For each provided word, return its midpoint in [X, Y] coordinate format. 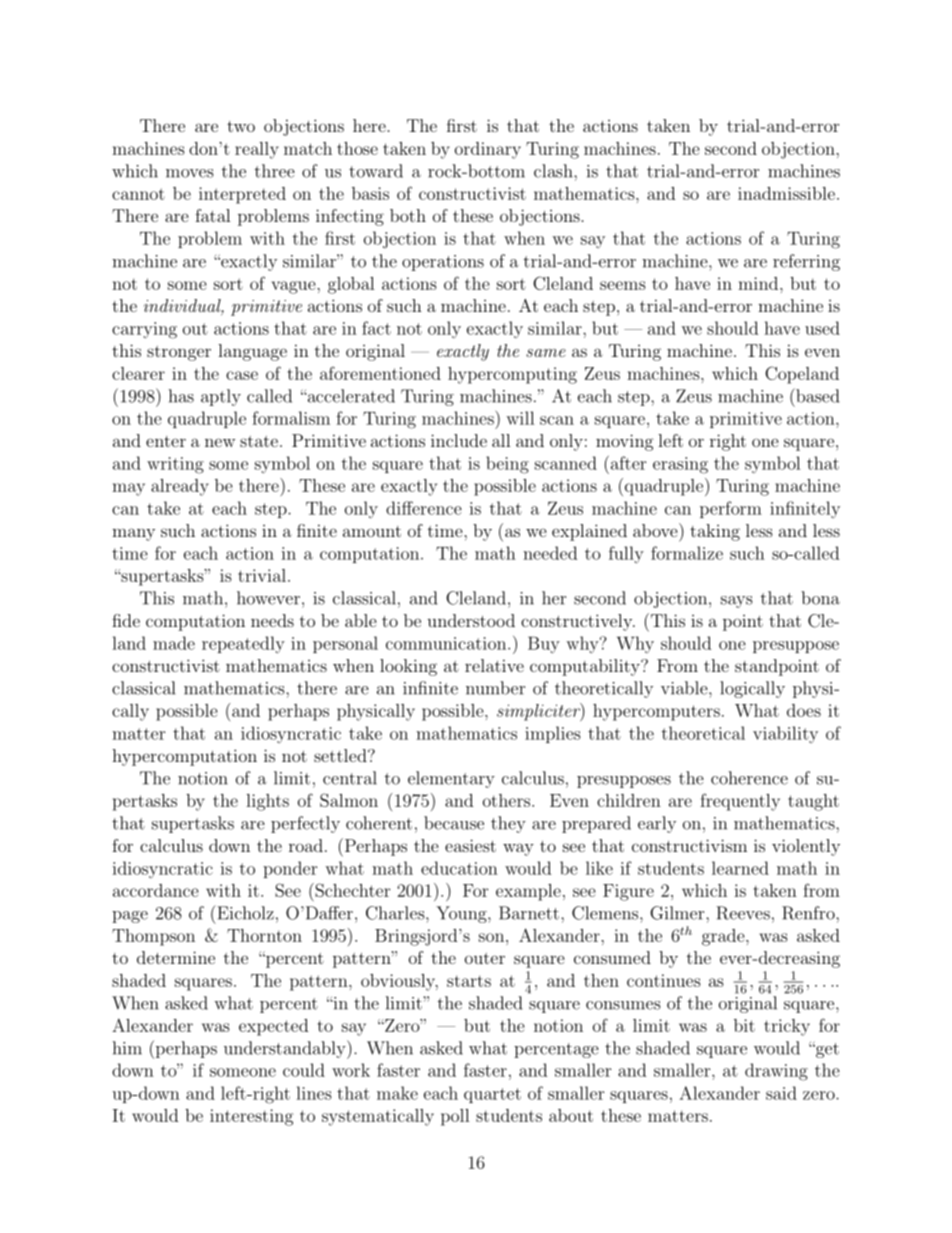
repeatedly [243, 645]
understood [471, 620]
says [736, 602]
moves [189, 173]
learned [740, 868]
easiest [470, 845]
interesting [251, 1117]
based [816, 395]
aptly [221, 397]
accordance [156, 890]
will [520, 418]
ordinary [488, 150]
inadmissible [786, 193]
